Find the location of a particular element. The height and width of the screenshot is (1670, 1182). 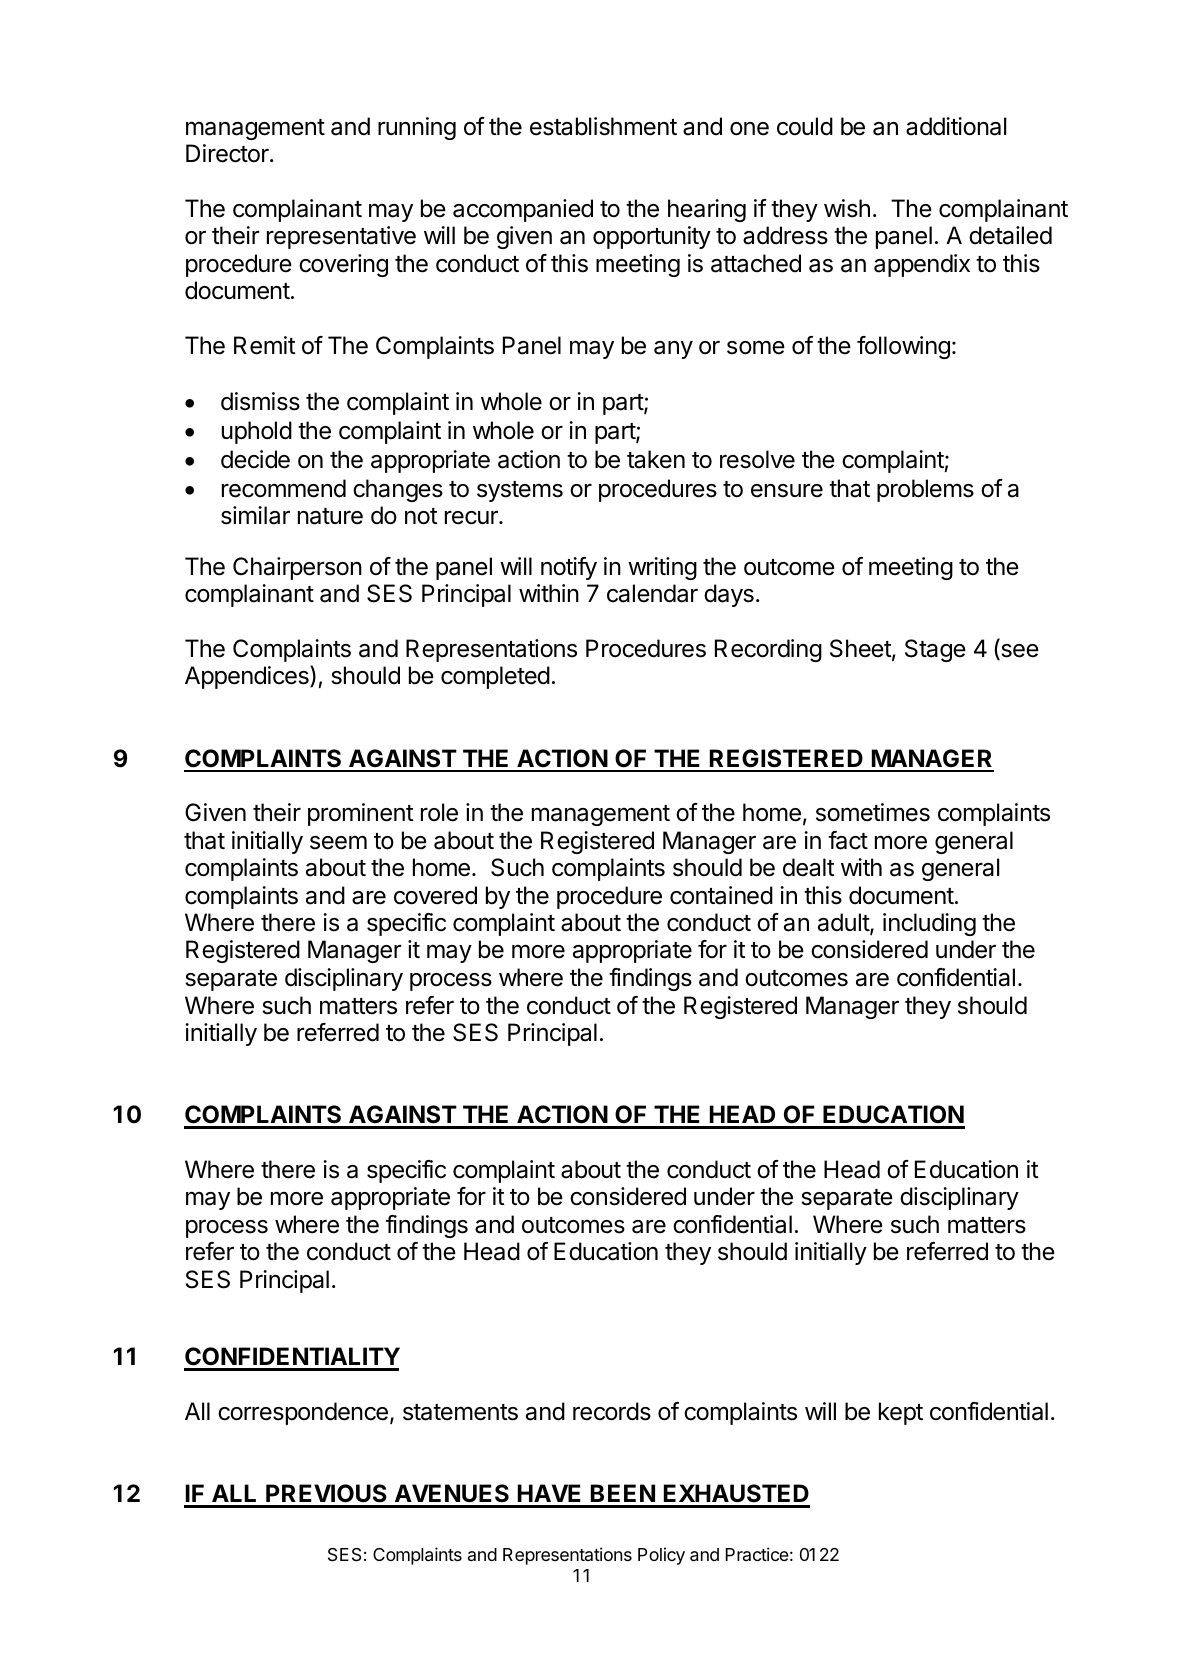

covered is located at coordinates (435, 895).
